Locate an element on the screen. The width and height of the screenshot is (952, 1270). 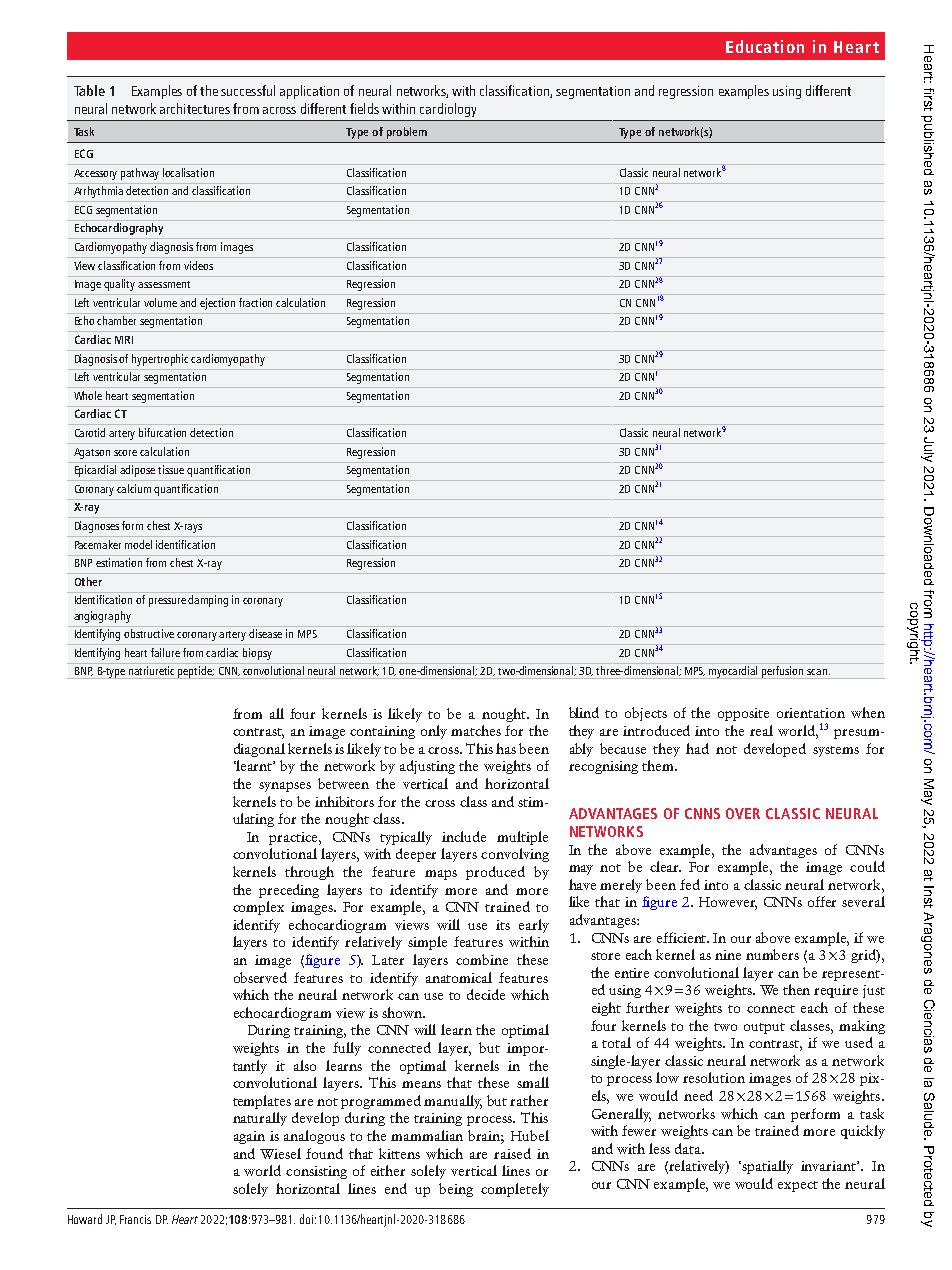
Education is located at coordinates (765, 46).
